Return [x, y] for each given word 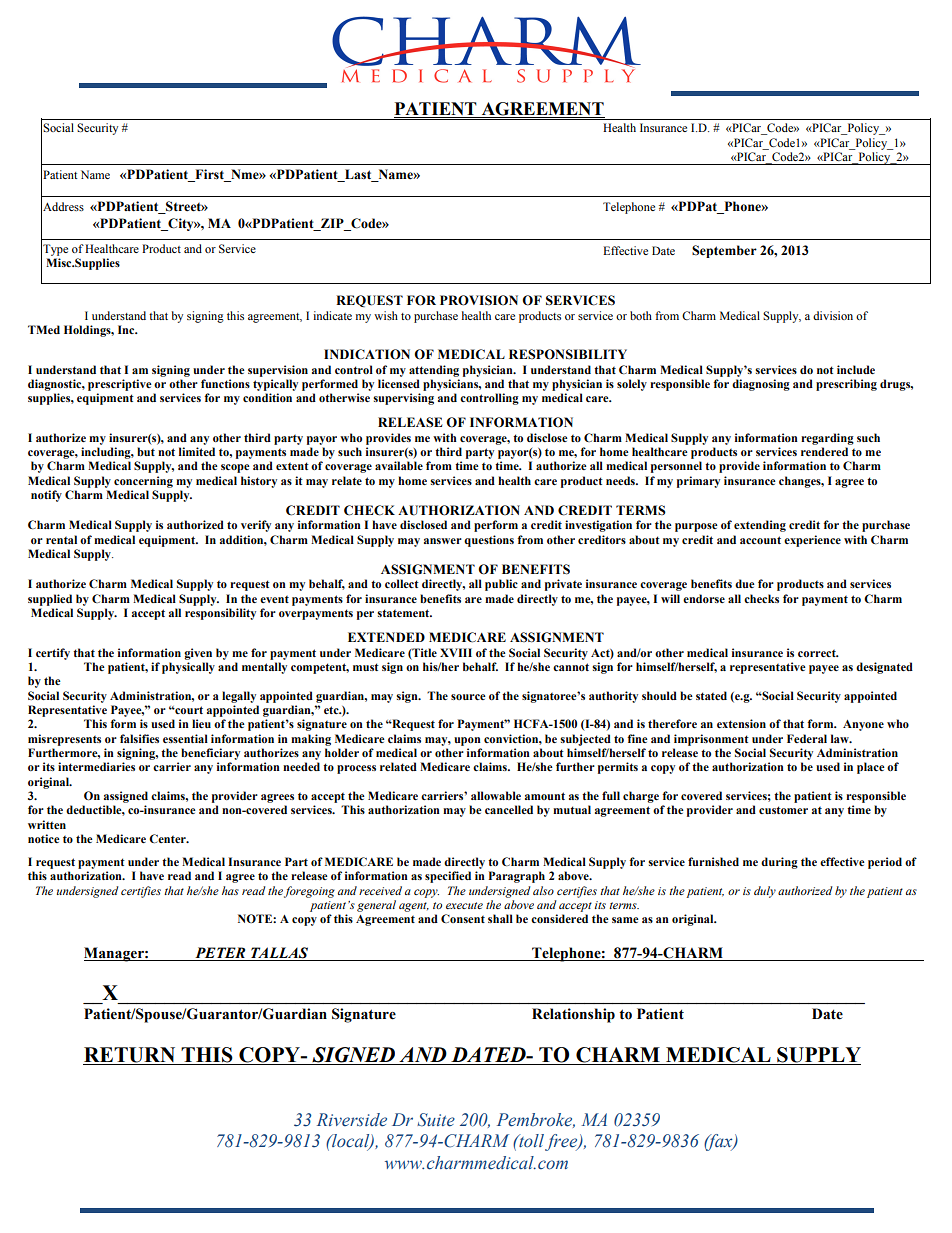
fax [719, 1142]
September [724, 251]
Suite [436, 1120]
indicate [332, 315]
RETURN [129, 1055]
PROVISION [479, 300]
